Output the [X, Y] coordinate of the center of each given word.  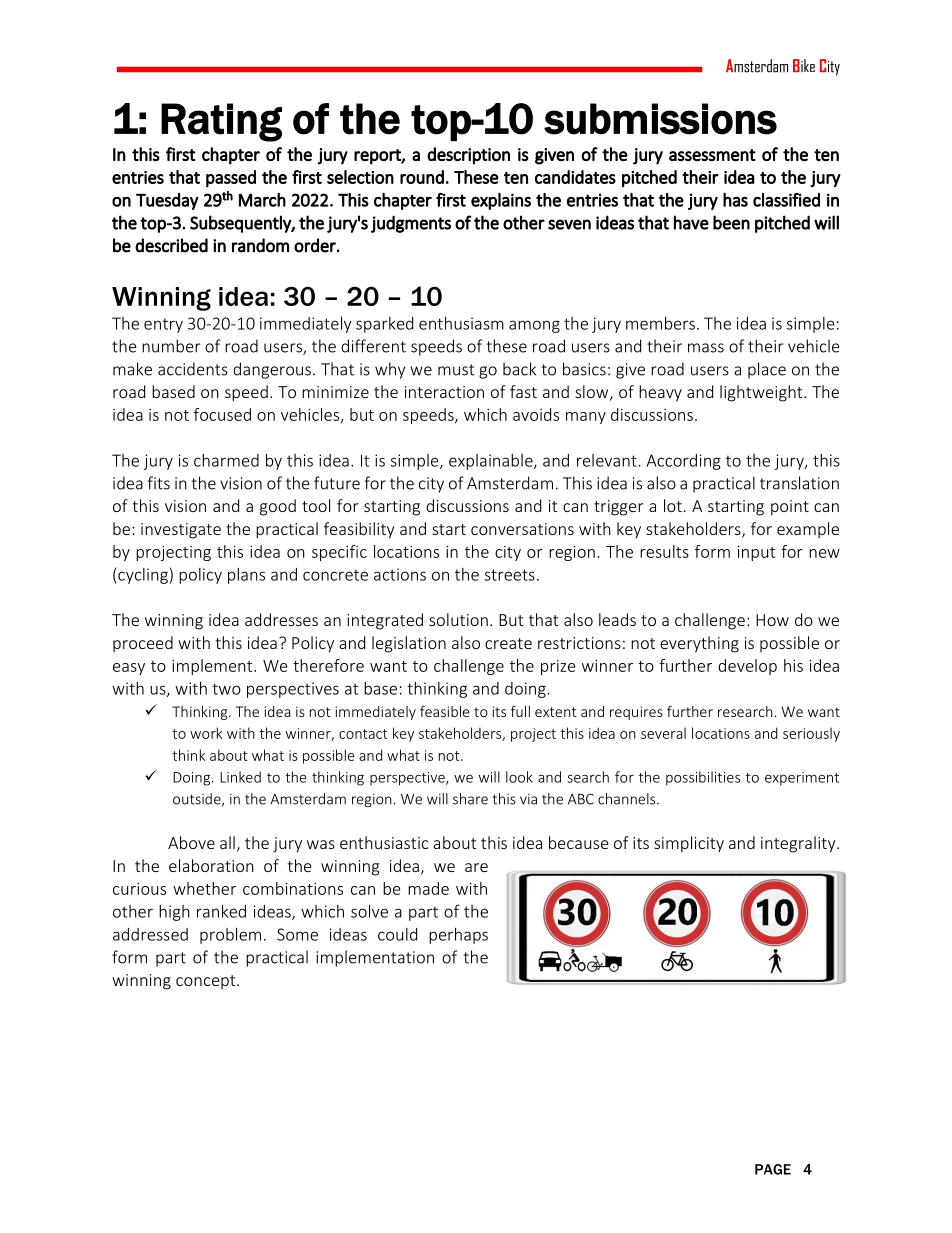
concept [207, 982]
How [772, 620]
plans [246, 576]
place [767, 370]
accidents [193, 369]
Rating [221, 122]
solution [458, 619]
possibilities [703, 778]
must [456, 370]
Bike [804, 65]
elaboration [211, 865]
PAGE [773, 1169]
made [428, 888]
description [468, 156]
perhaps [458, 936]
